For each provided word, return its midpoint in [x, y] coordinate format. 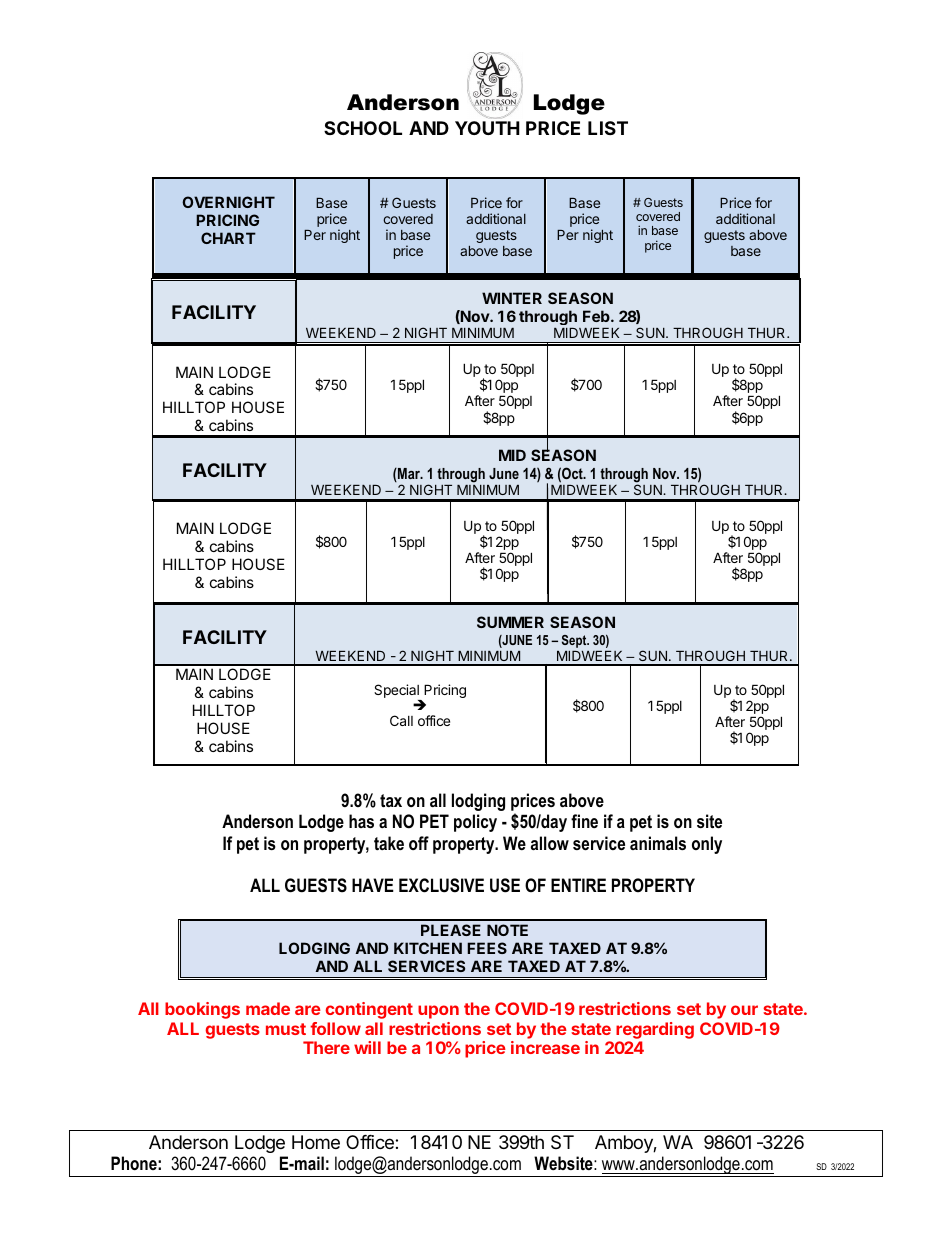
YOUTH [487, 128]
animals [658, 843]
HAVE [373, 885]
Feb [597, 316]
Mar [409, 475]
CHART [228, 238]
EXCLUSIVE [441, 885]
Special [397, 692]
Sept [575, 641]
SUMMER [510, 622]
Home [316, 1142]
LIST [608, 128]
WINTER [512, 298]
